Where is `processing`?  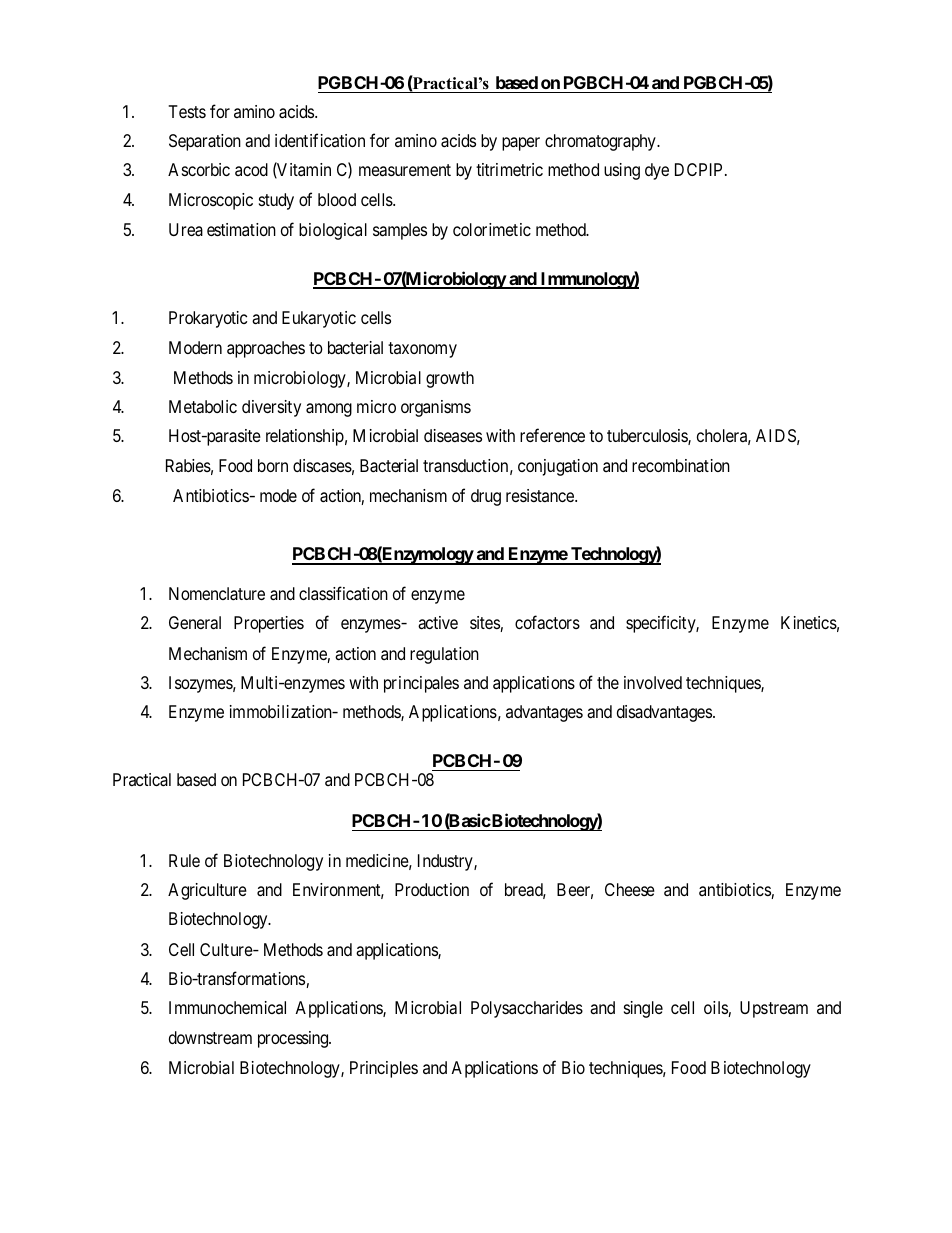 processing is located at coordinates (294, 1039).
